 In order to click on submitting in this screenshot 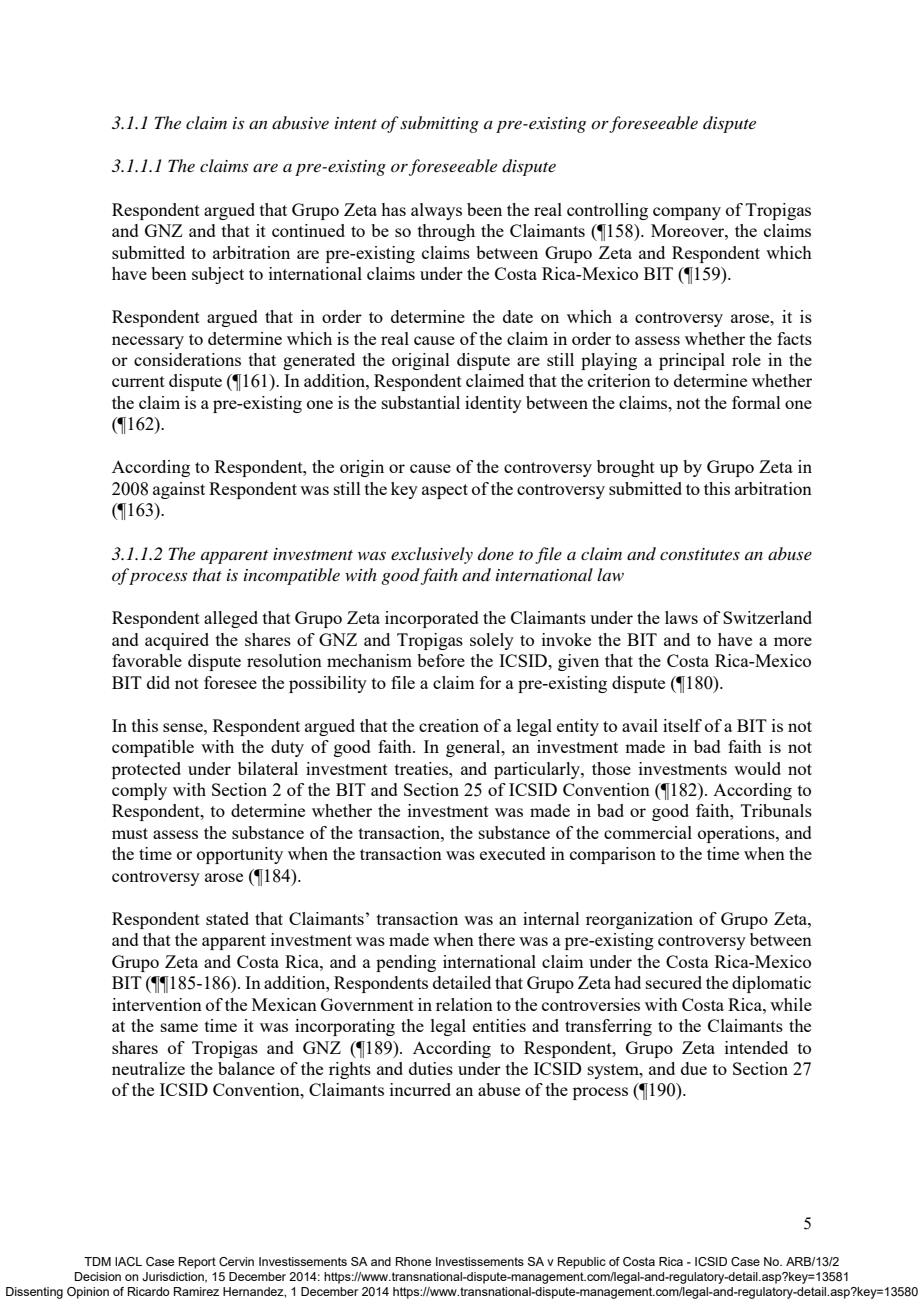, I will do `click(439, 124)`.
